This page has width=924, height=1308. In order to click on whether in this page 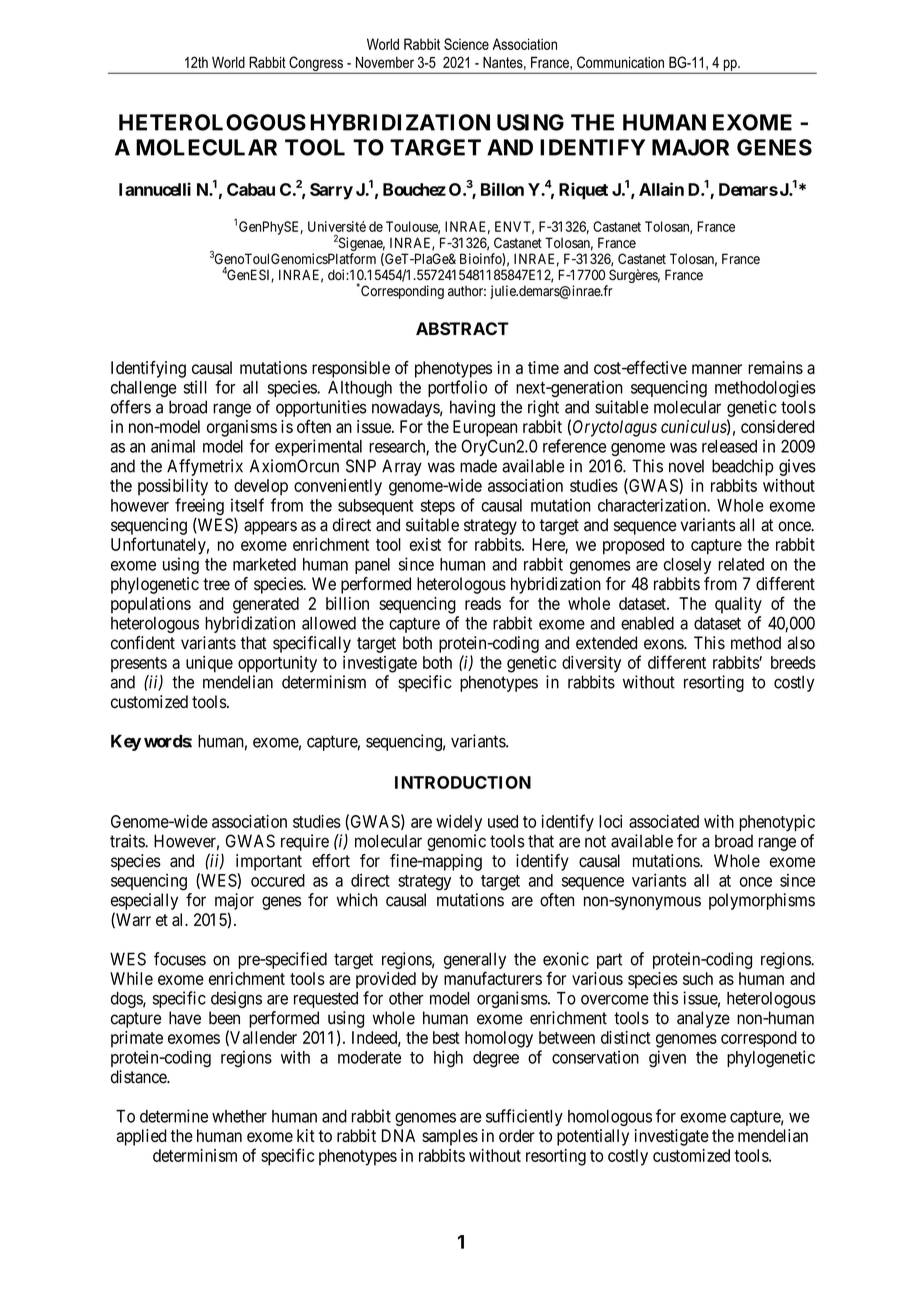, I will do `click(239, 1116)`.
